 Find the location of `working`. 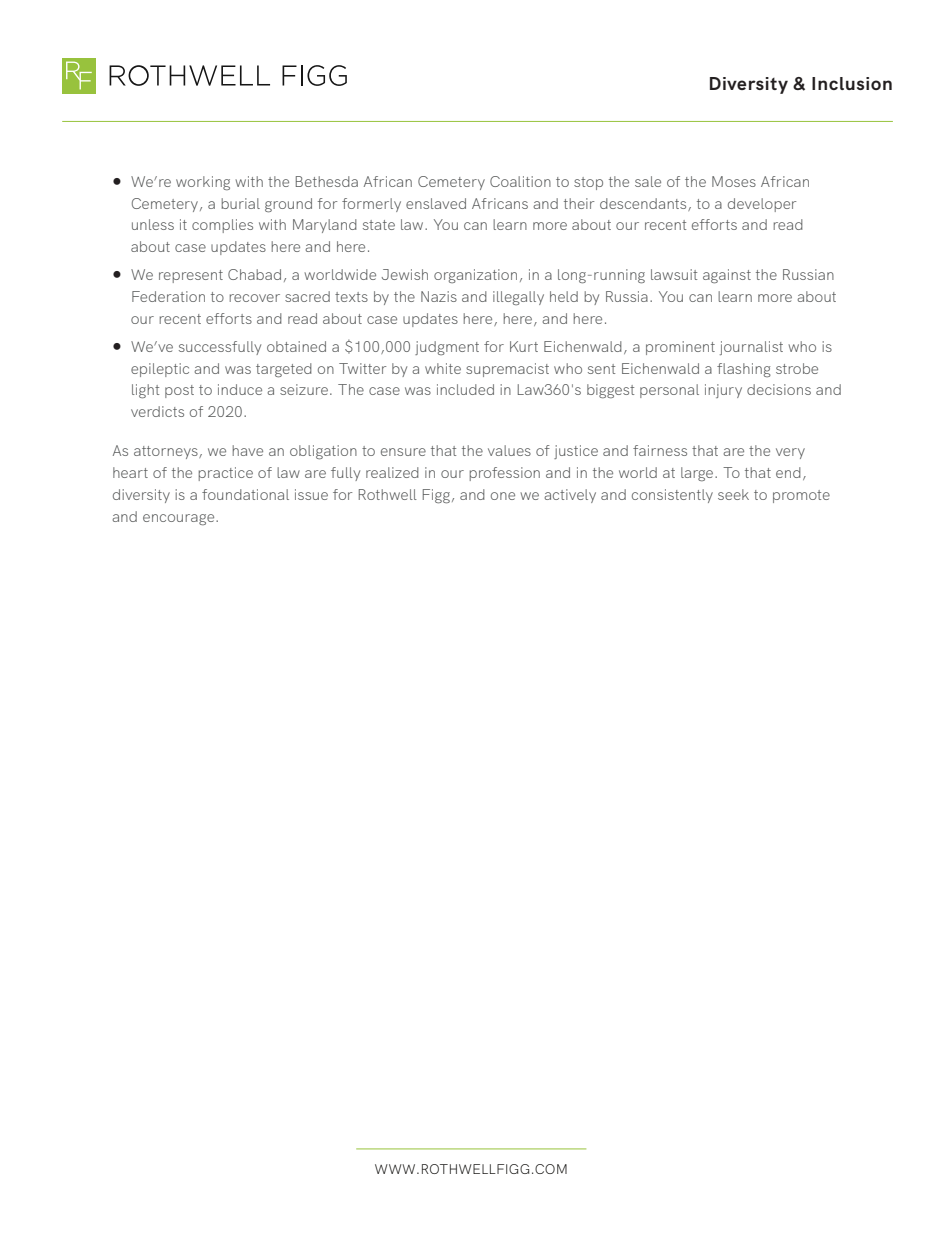

working is located at coordinates (203, 183).
